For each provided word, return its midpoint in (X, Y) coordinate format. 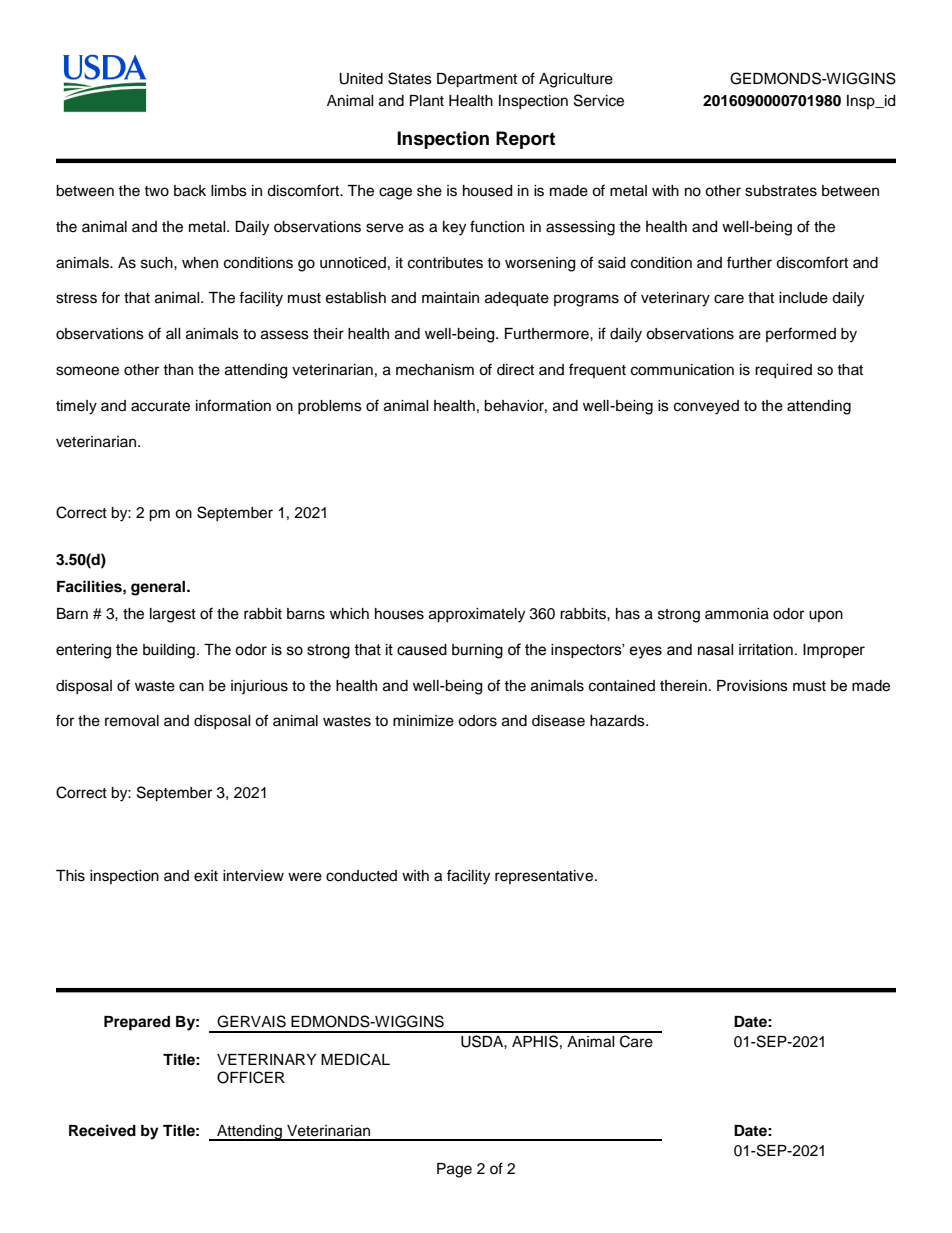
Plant (427, 100)
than (178, 369)
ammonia (737, 614)
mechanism (435, 370)
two (156, 191)
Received (102, 1130)
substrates (781, 191)
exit (206, 876)
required (783, 371)
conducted (361, 876)
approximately (477, 615)
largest (173, 615)
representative (545, 877)
